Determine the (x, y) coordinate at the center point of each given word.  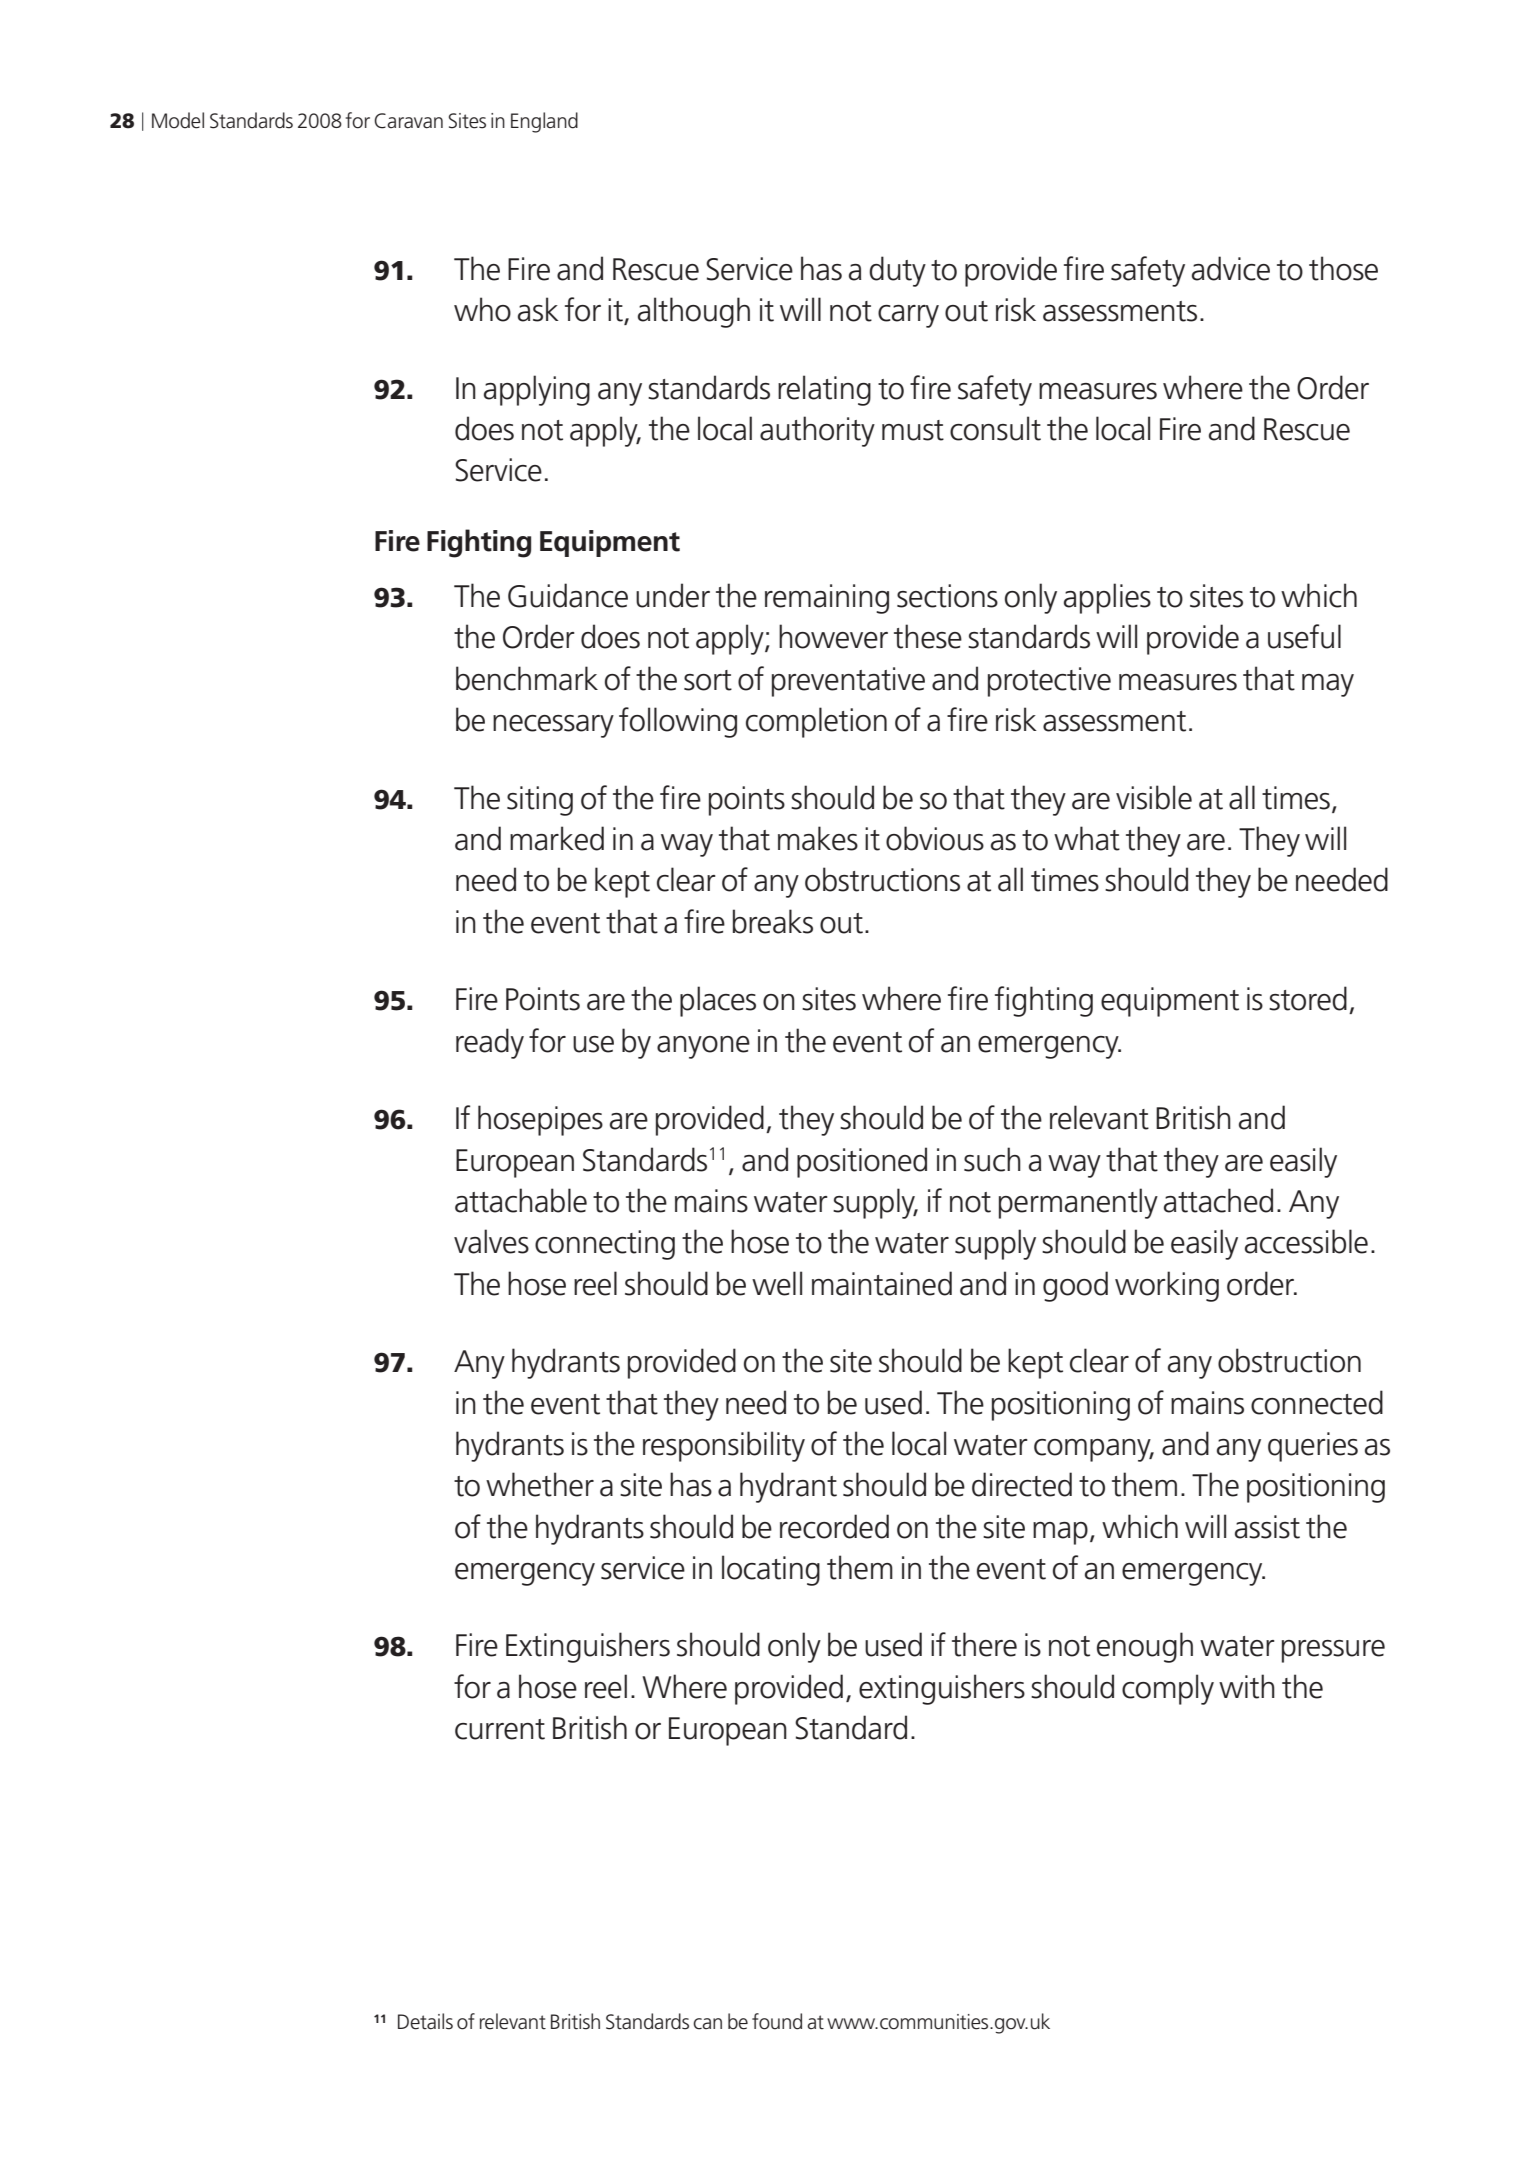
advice (1231, 268)
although (694, 312)
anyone (703, 1047)
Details (425, 2021)
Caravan (408, 121)
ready (490, 1043)
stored (1308, 998)
